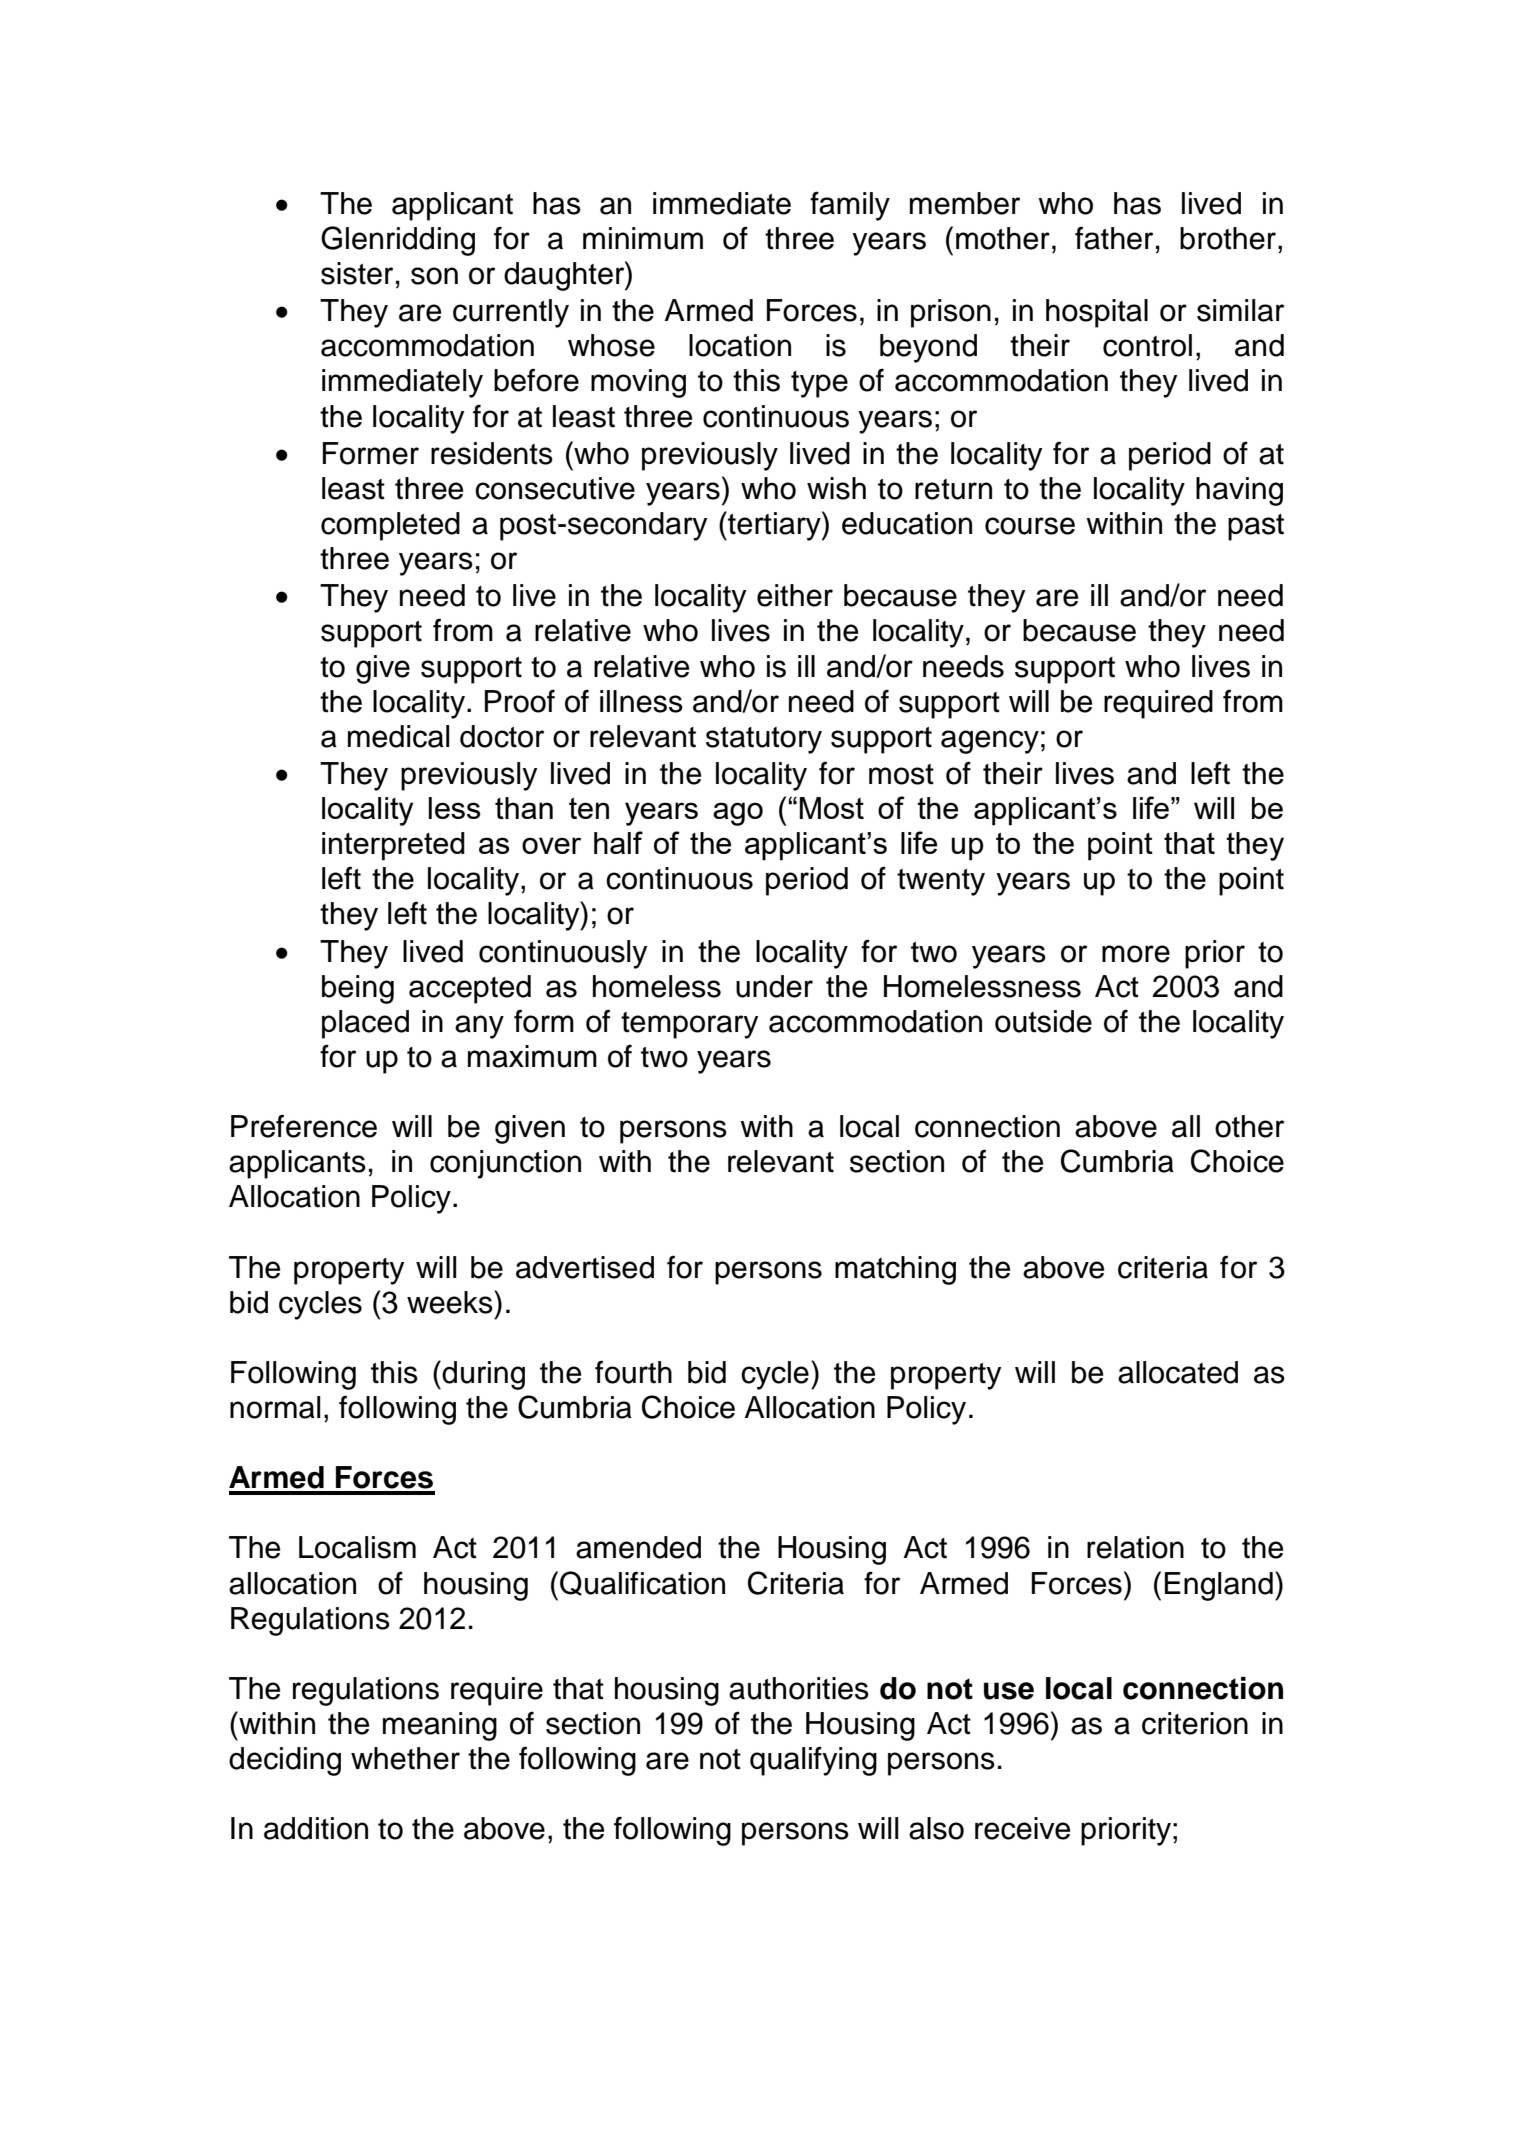 The image size is (1514, 2142). I want to click on sister, so click(357, 273).
